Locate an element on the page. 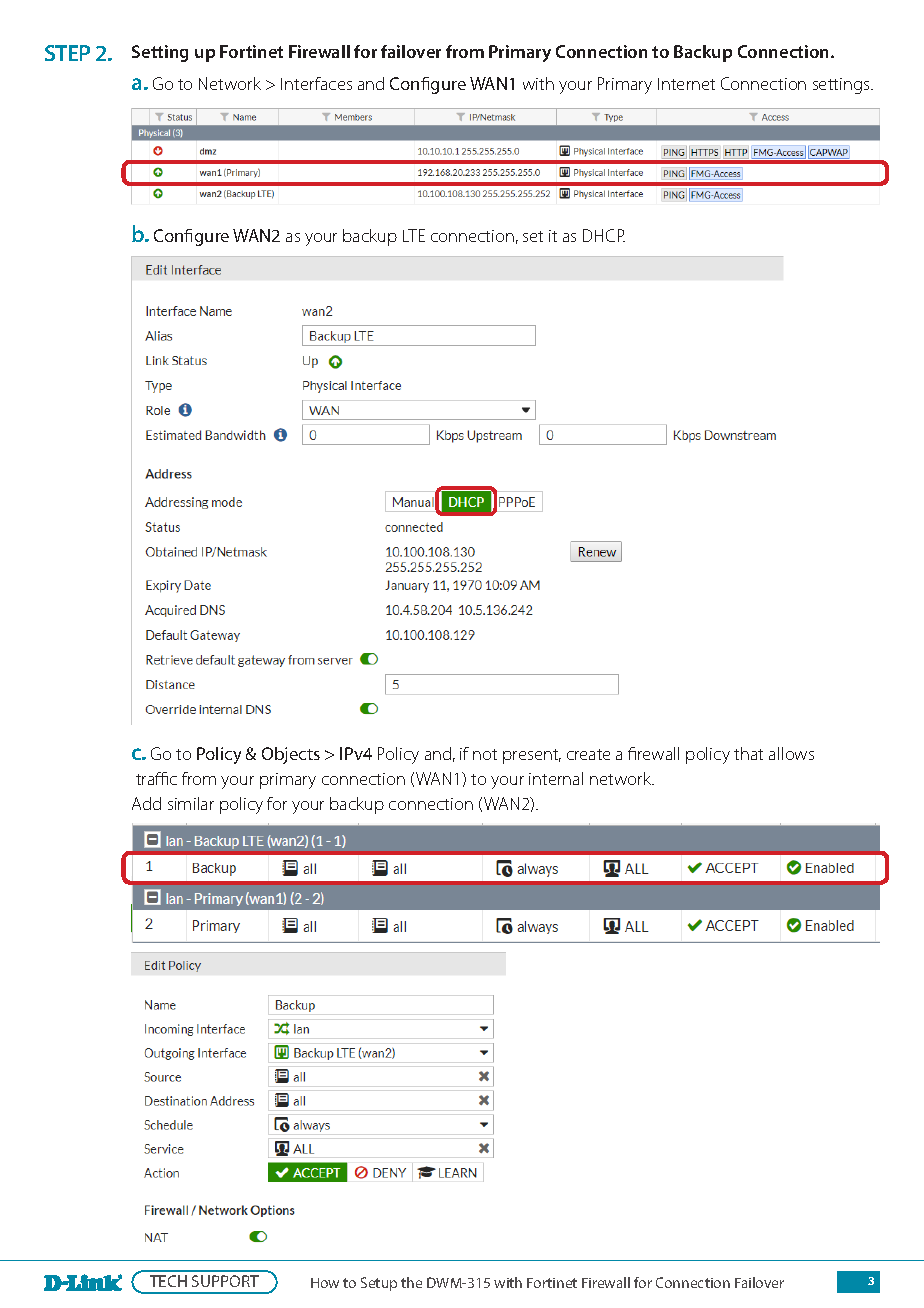  Interfaces is located at coordinates (316, 83).
